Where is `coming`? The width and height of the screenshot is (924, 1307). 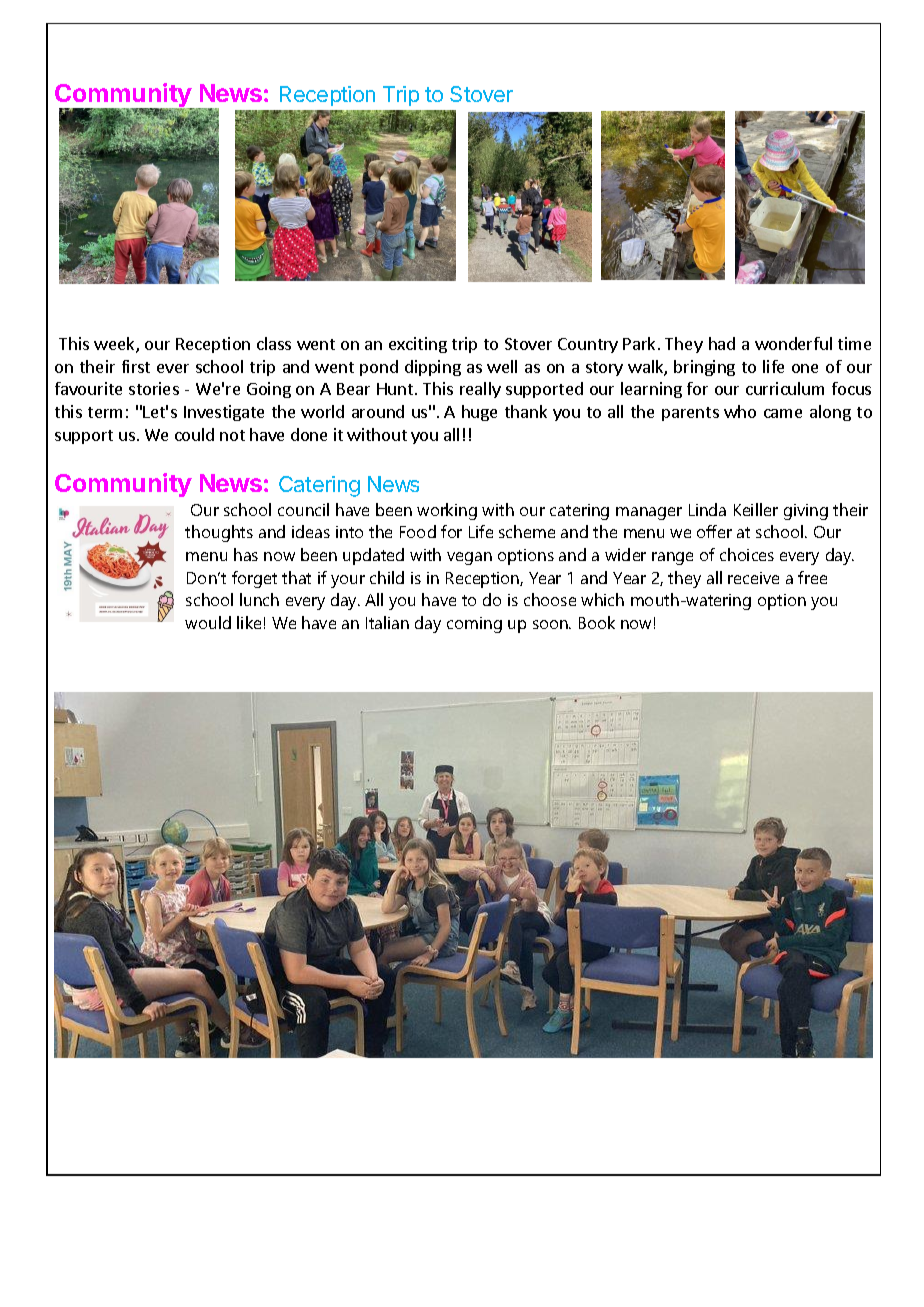
coming is located at coordinates (474, 625).
